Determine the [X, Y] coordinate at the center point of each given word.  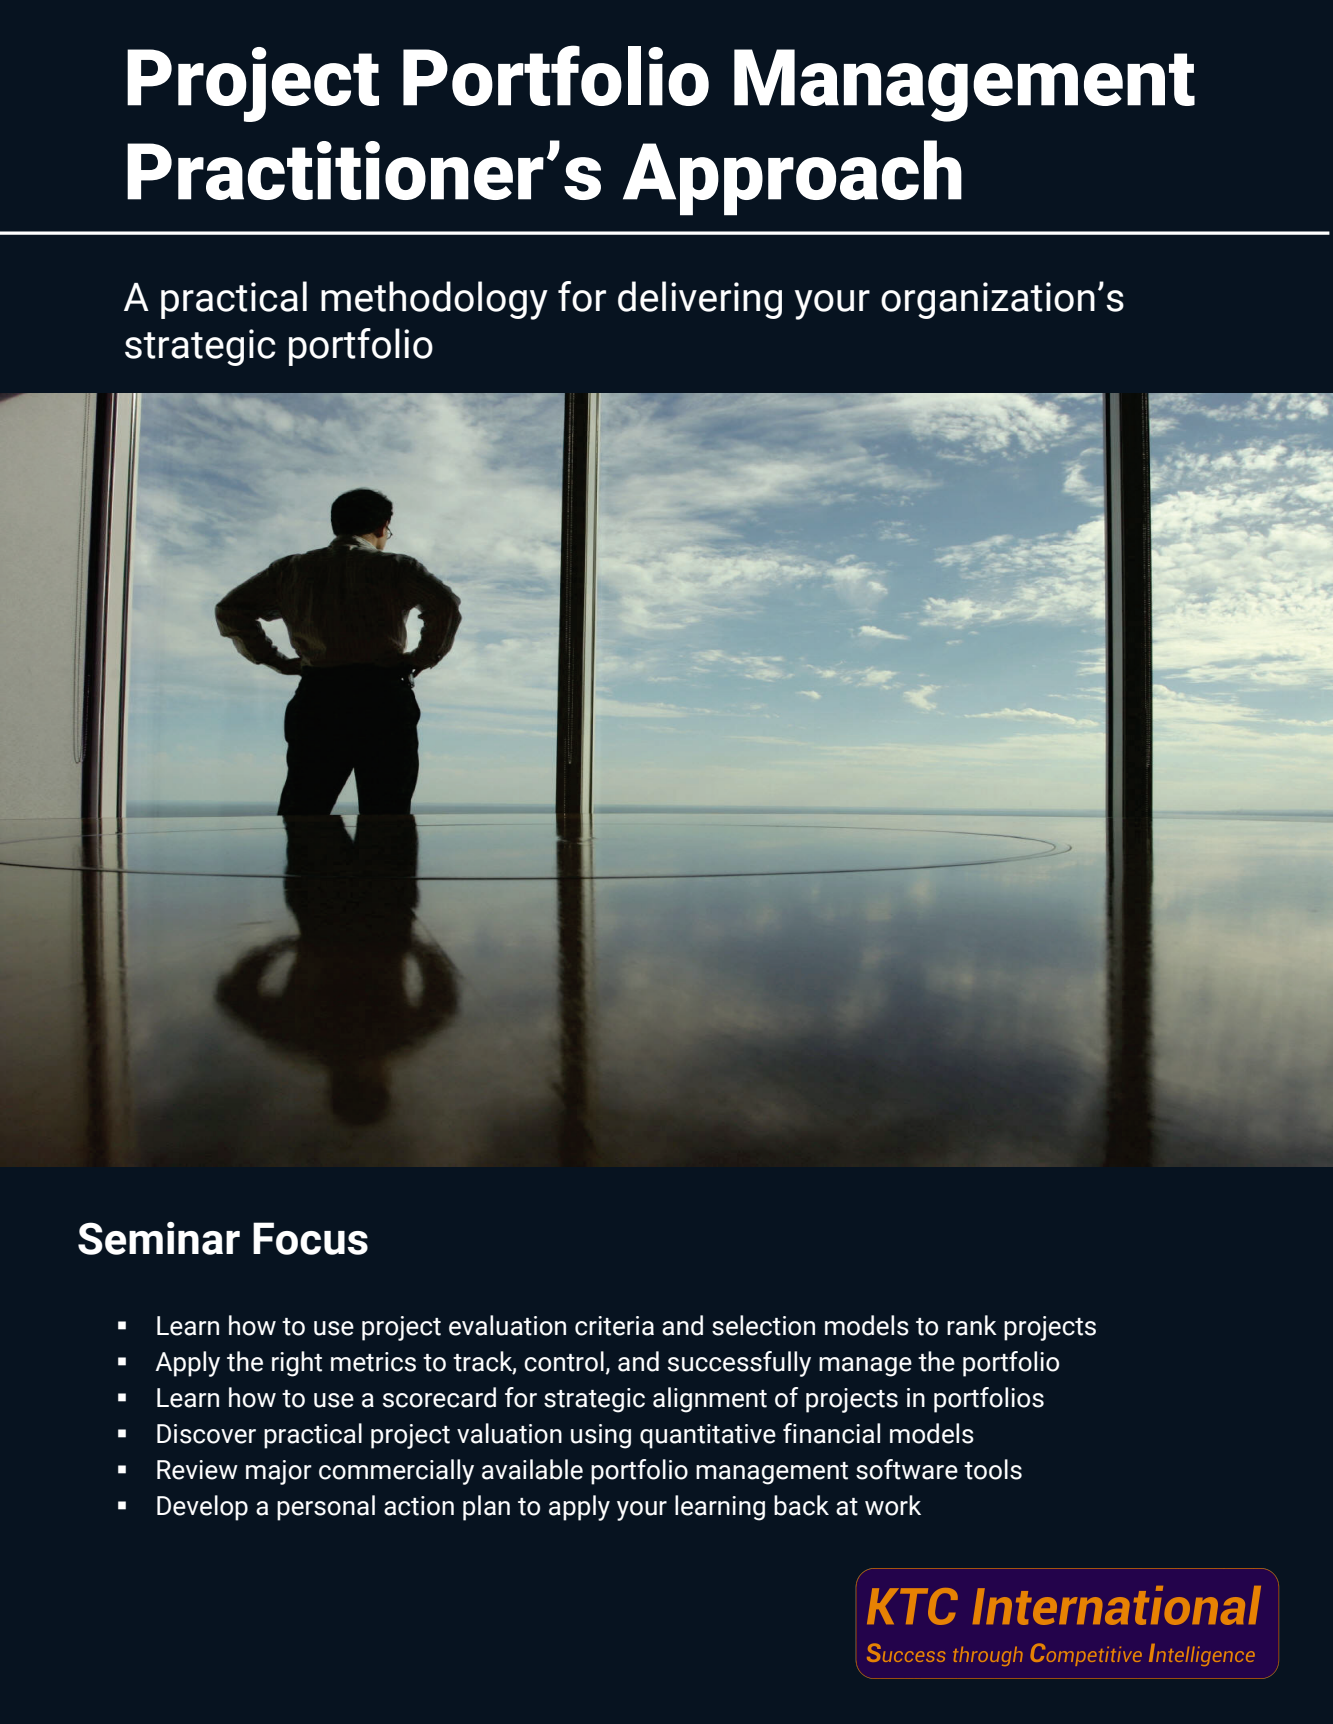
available [532, 1469]
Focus [310, 1238]
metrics [373, 1362]
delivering [700, 300]
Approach [792, 178]
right [297, 1364]
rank [972, 1325]
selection [763, 1325]
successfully [739, 1364]
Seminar [159, 1238]
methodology [434, 300]
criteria [614, 1326]
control [564, 1361]
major [279, 1472]
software [907, 1469]
